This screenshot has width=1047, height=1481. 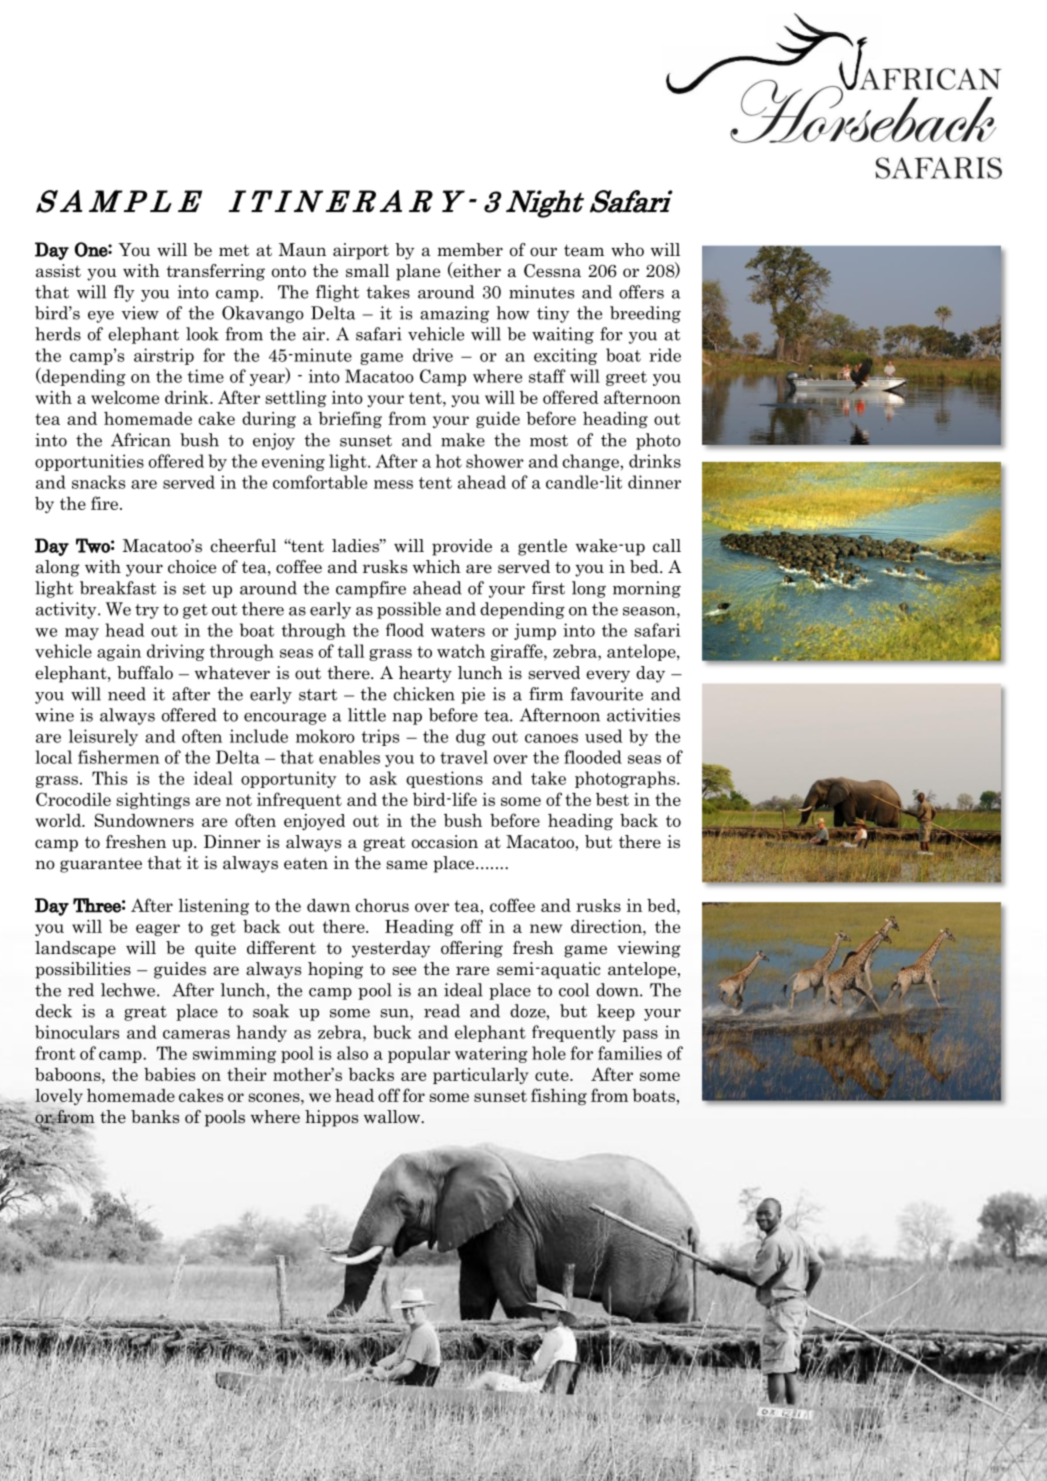 What do you see at coordinates (127, 694) in the screenshot?
I see `need` at bounding box center [127, 694].
